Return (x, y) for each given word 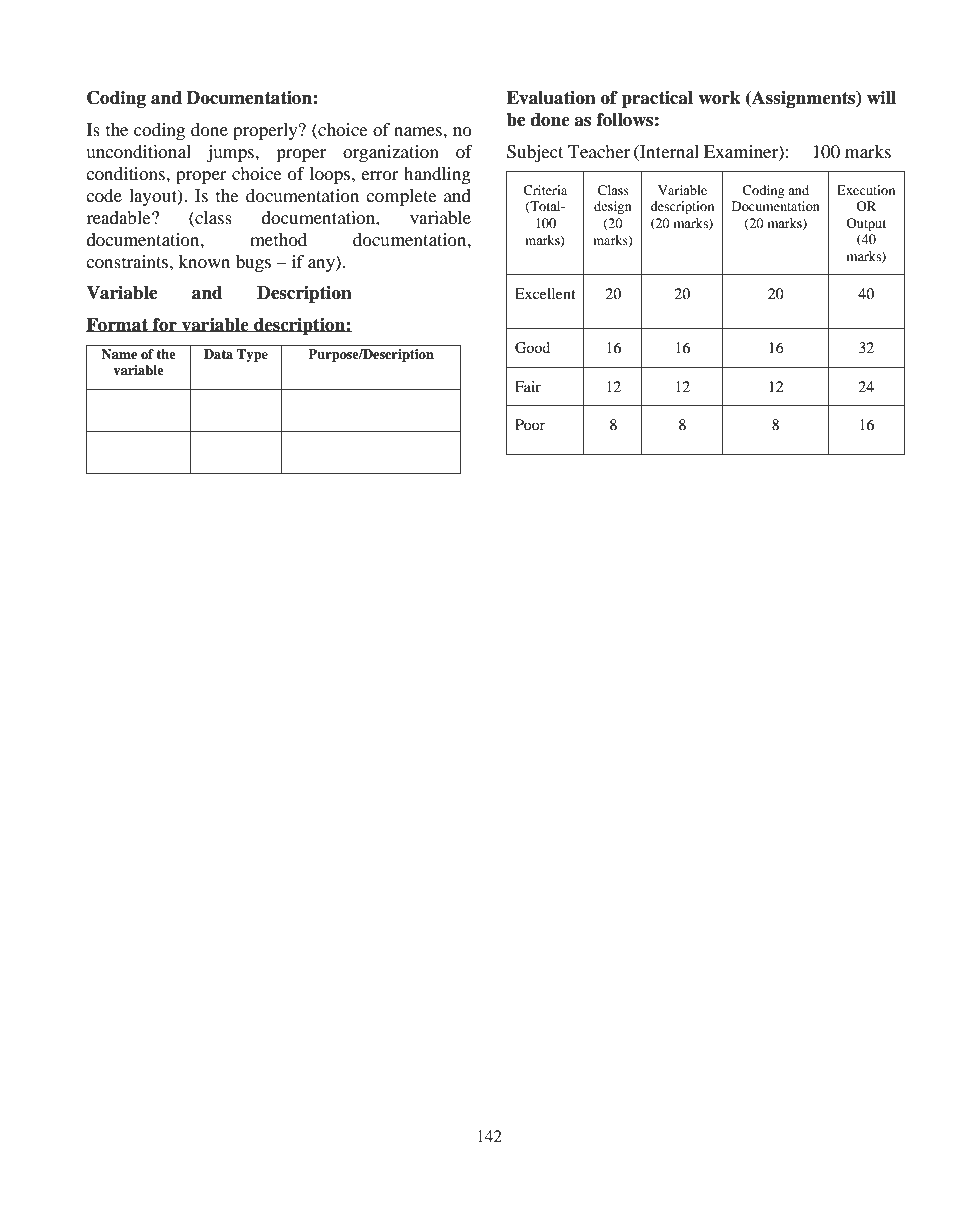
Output (866, 224)
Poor (530, 424)
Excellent (545, 293)
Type (252, 355)
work (719, 98)
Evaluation (551, 98)
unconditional (138, 151)
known (204, 261)
